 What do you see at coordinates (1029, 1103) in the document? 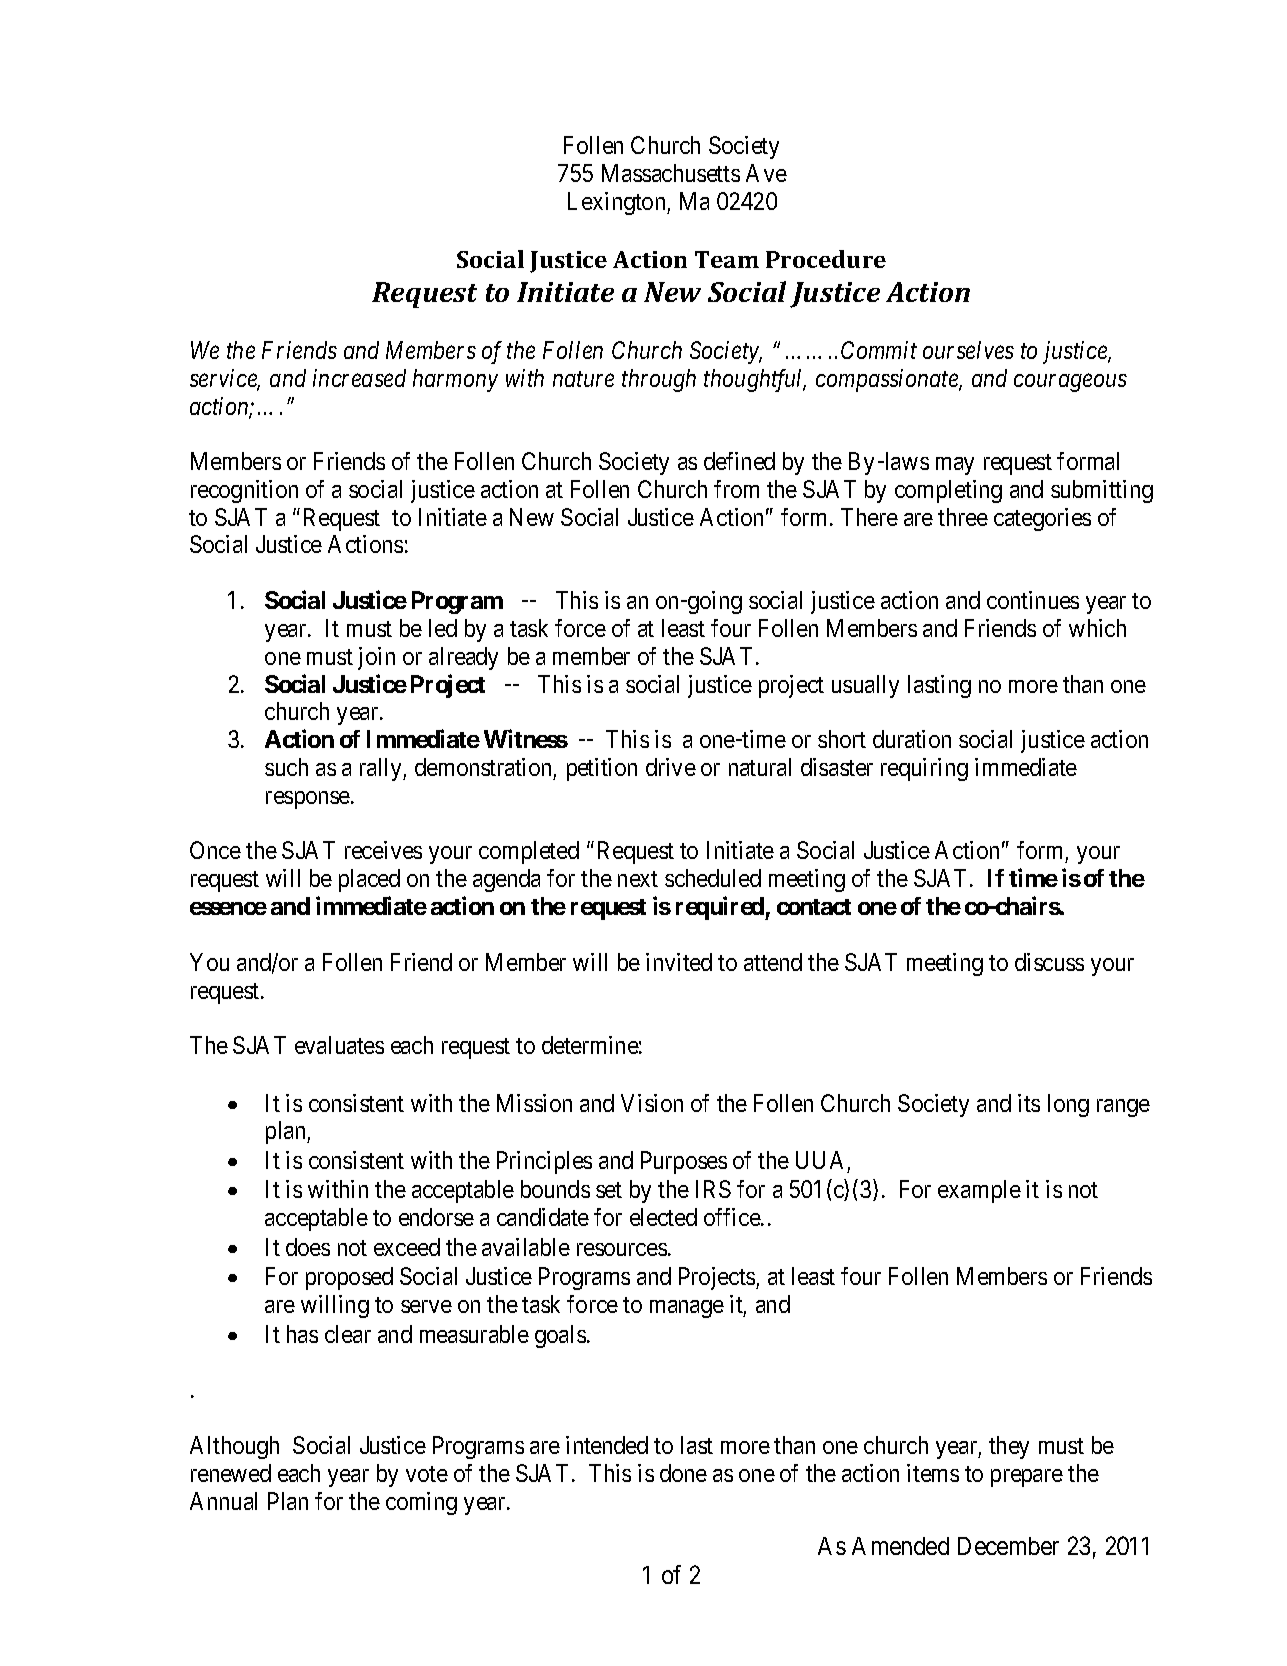
I see `its` at bounding box center [1029, 1103].
